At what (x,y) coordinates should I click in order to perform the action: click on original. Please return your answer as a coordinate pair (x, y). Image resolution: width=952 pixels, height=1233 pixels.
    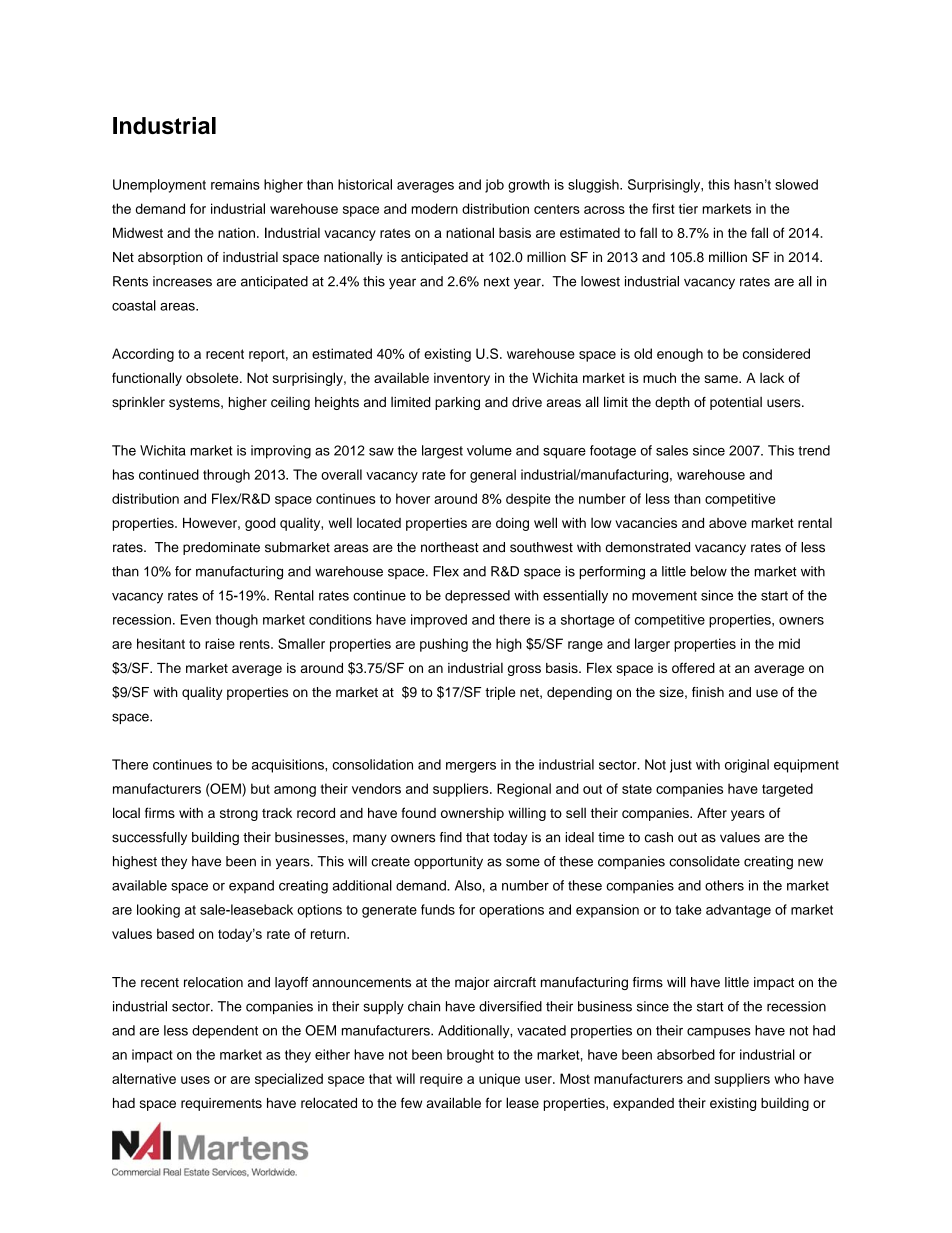
    Looking at the image, I should click on (747, 766).
